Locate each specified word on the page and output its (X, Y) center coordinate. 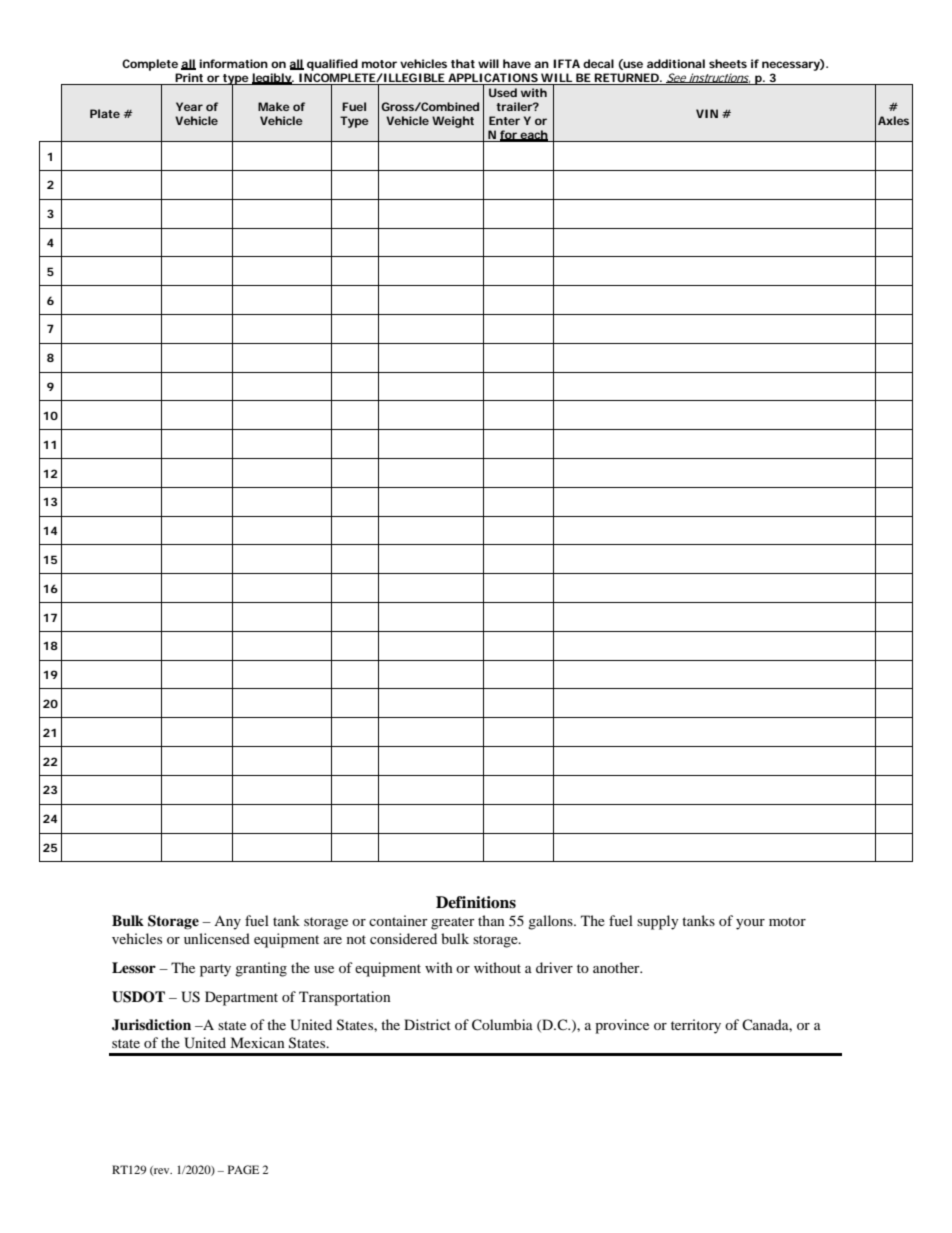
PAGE (243, 1169)
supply (658, 922)
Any (227, 923)
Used (503, 92)
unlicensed (217, 938)
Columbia (502, 1025)
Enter (504, 120)
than (491, 920)
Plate (105, 113)
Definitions (476, 902)
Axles (893, 120)
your (750, 924)
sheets (728, 63)
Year (189, 106)
